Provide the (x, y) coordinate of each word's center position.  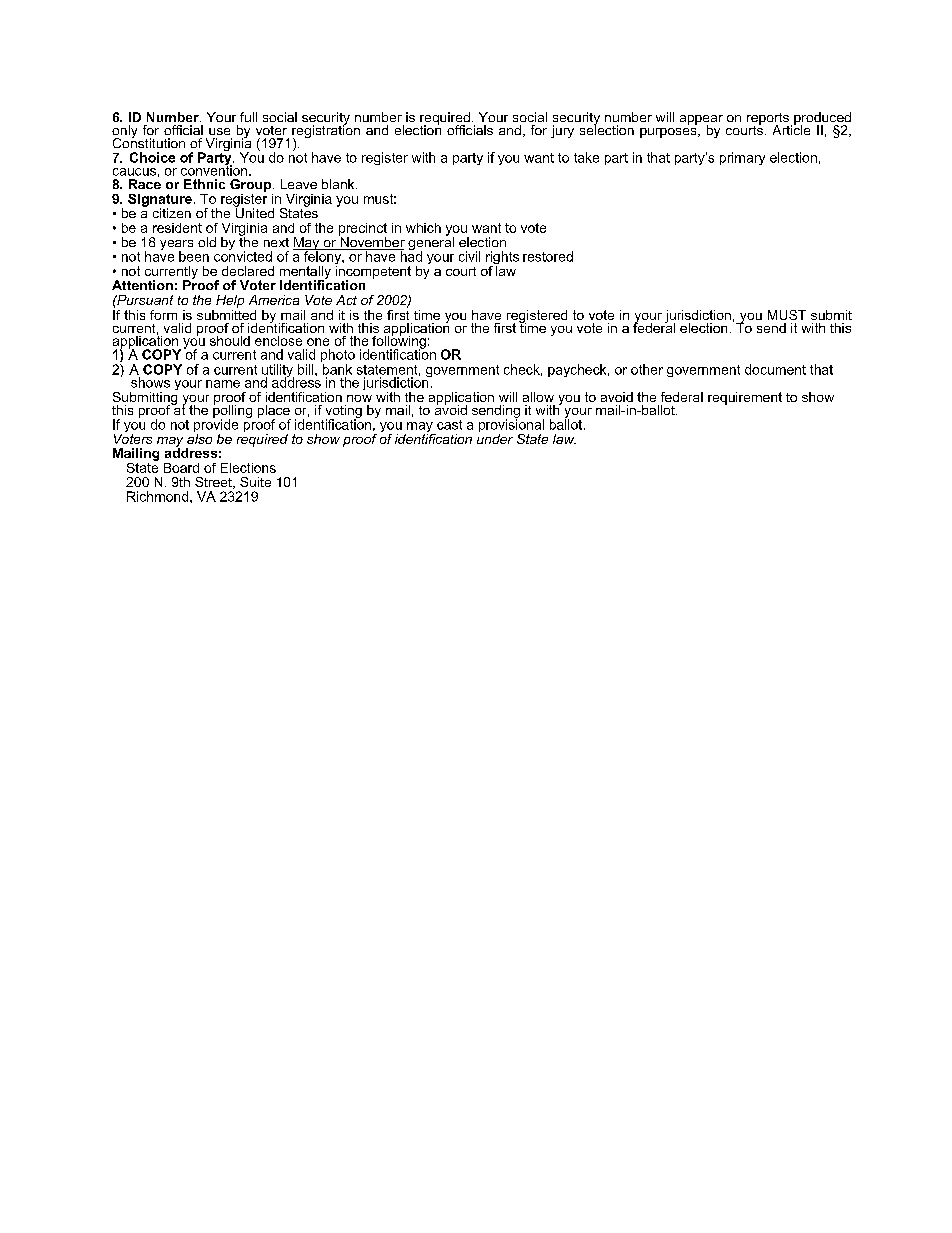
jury (562, 131)
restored (548, 256)
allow (538, 397)
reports (768, 120)
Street (214, 483)
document (775, 369)
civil (469, 256)
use (219, 131)
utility (278, 372)
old (207, 242)
